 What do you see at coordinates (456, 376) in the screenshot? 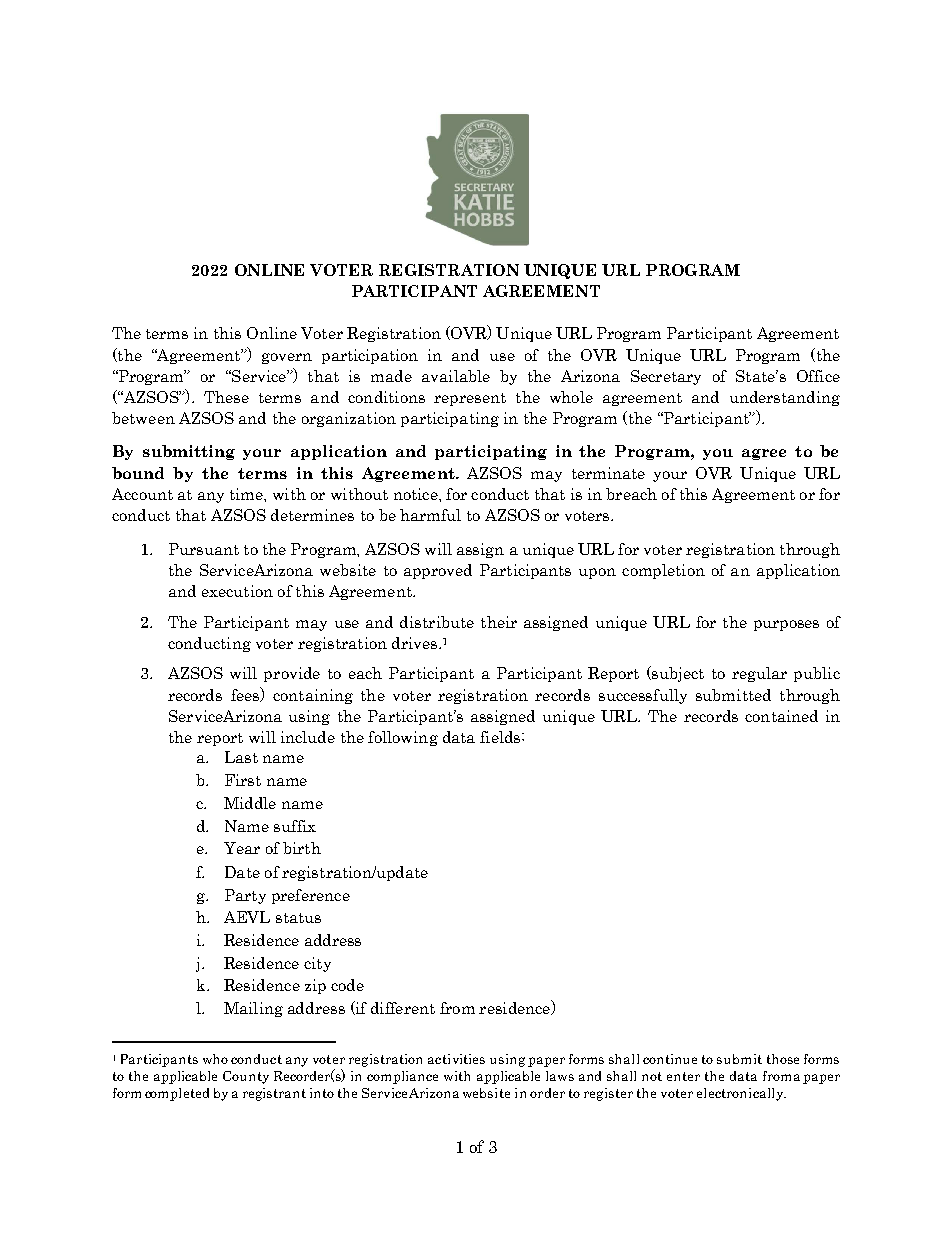
I see `available` at bounding box center [456, 376].
